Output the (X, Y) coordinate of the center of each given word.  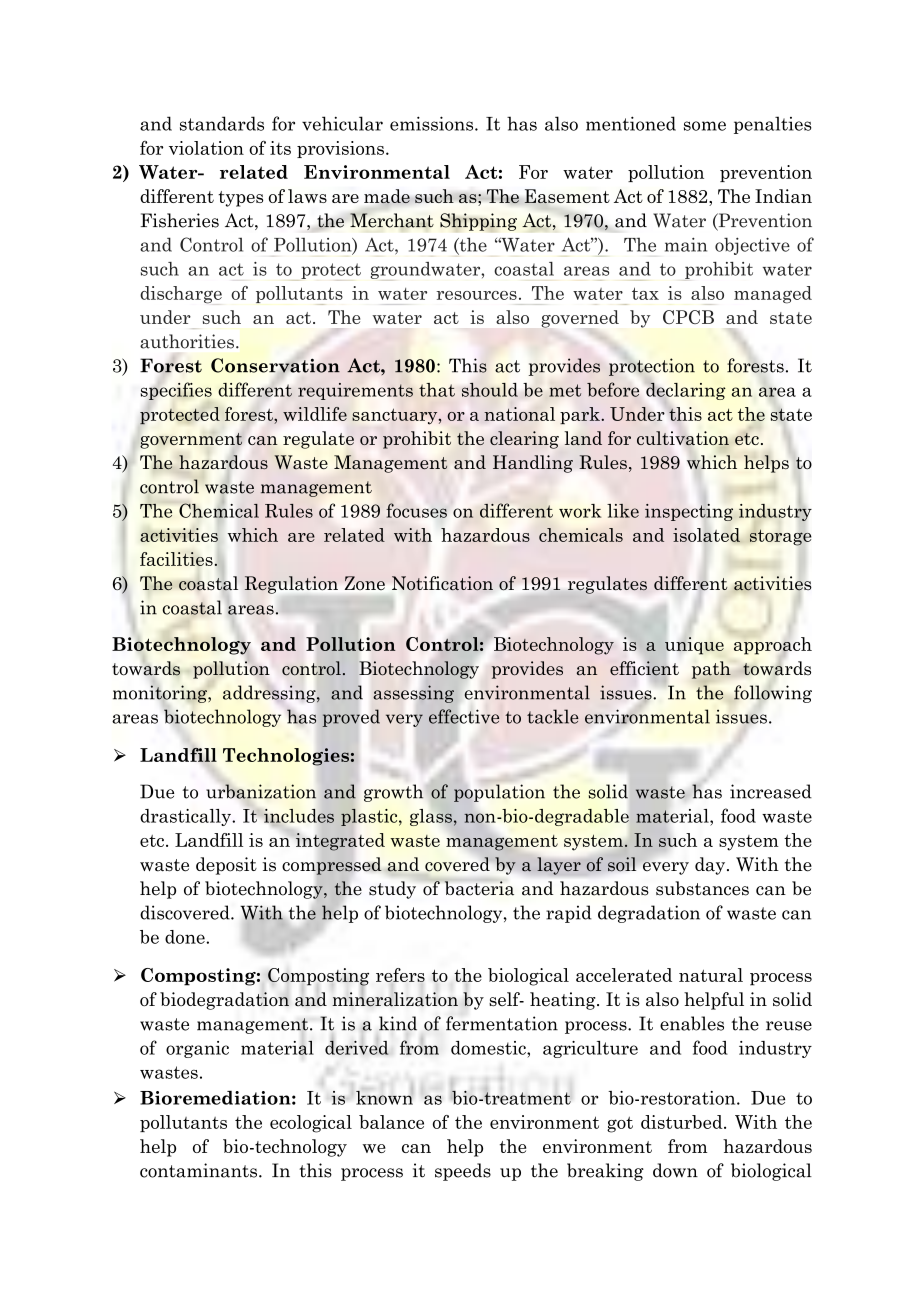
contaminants (198, 1170)
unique (694, 646)
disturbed (683, 1122)
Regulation (291, 585)
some (705, 126)
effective (464, 716)
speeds (463, 1172)
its (280, 148)
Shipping (478, 222)
